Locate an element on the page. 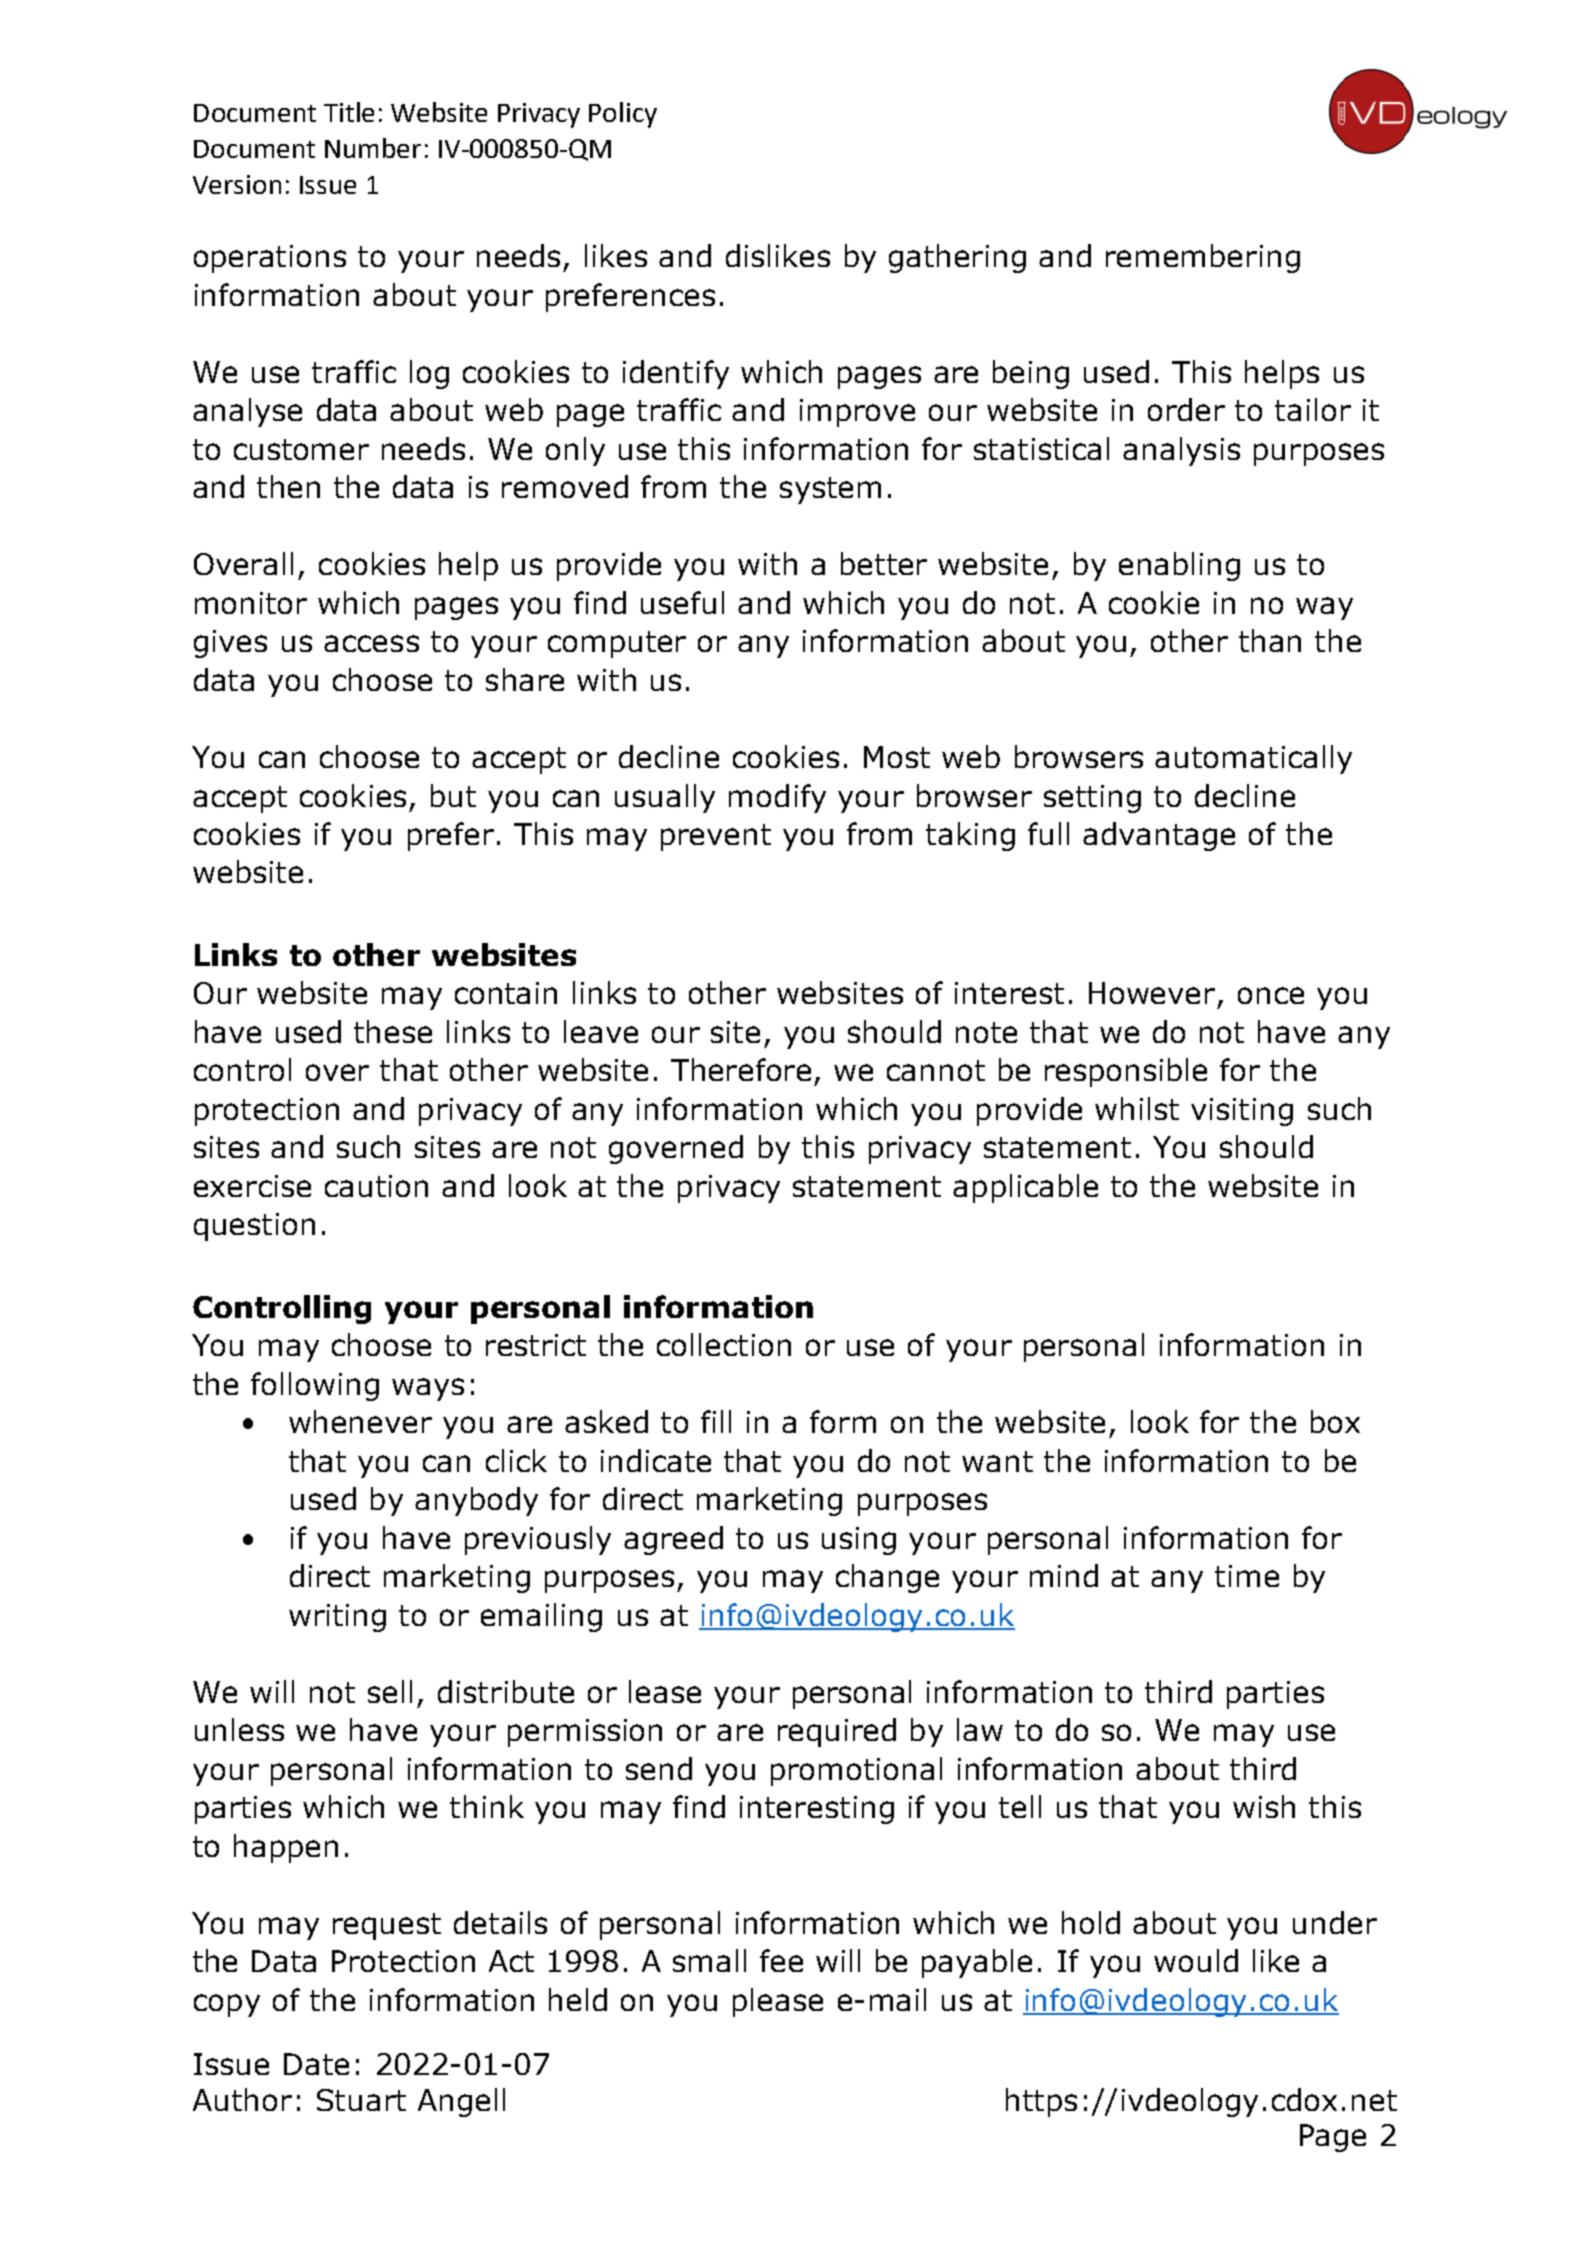 This image has height=2247, width=1589. modify is located at coordinates (777, 798).
